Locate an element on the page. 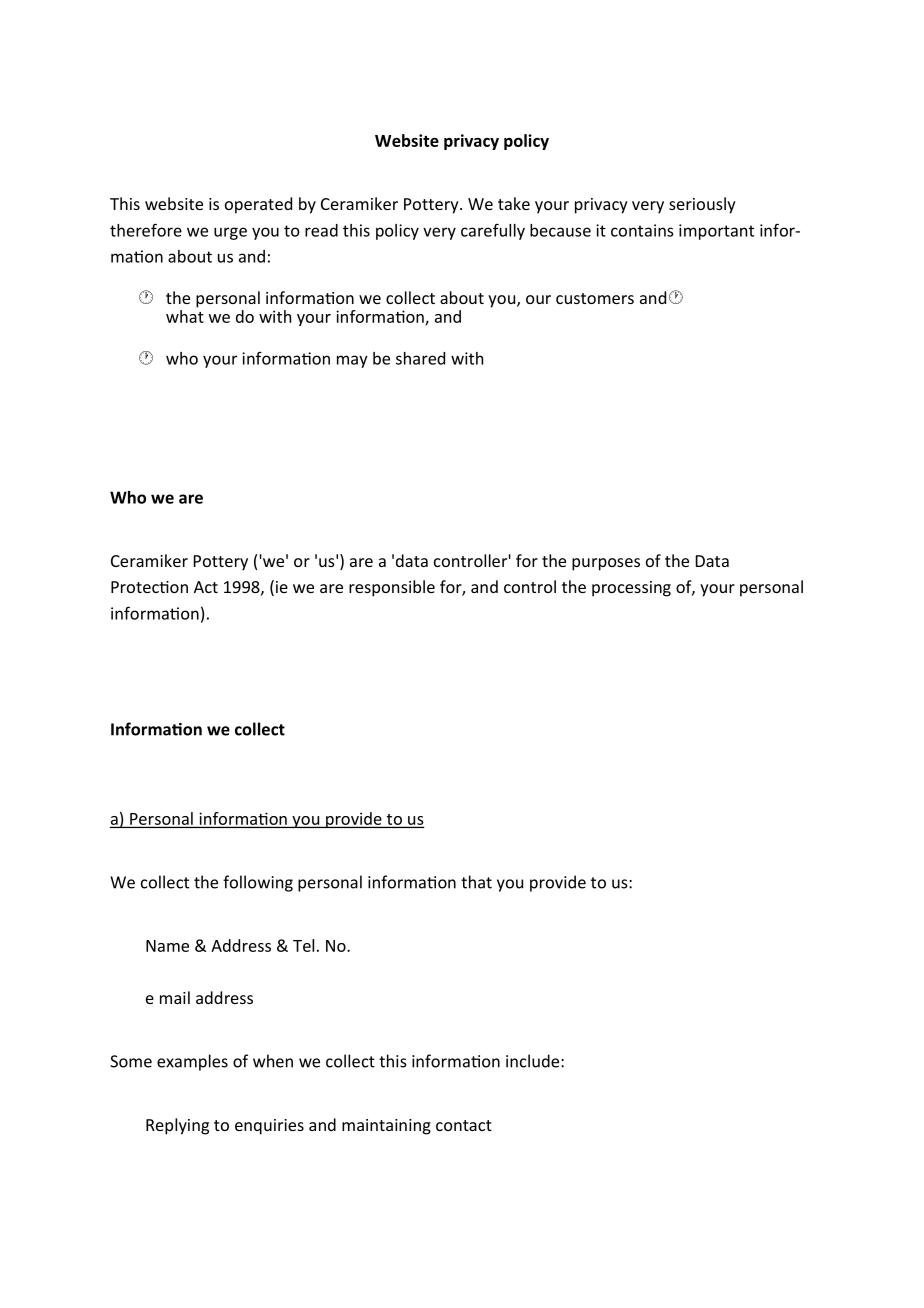 Image resolution: width=924 pixels, height=1308 pixels. following is located at coordinates (258, 883).
